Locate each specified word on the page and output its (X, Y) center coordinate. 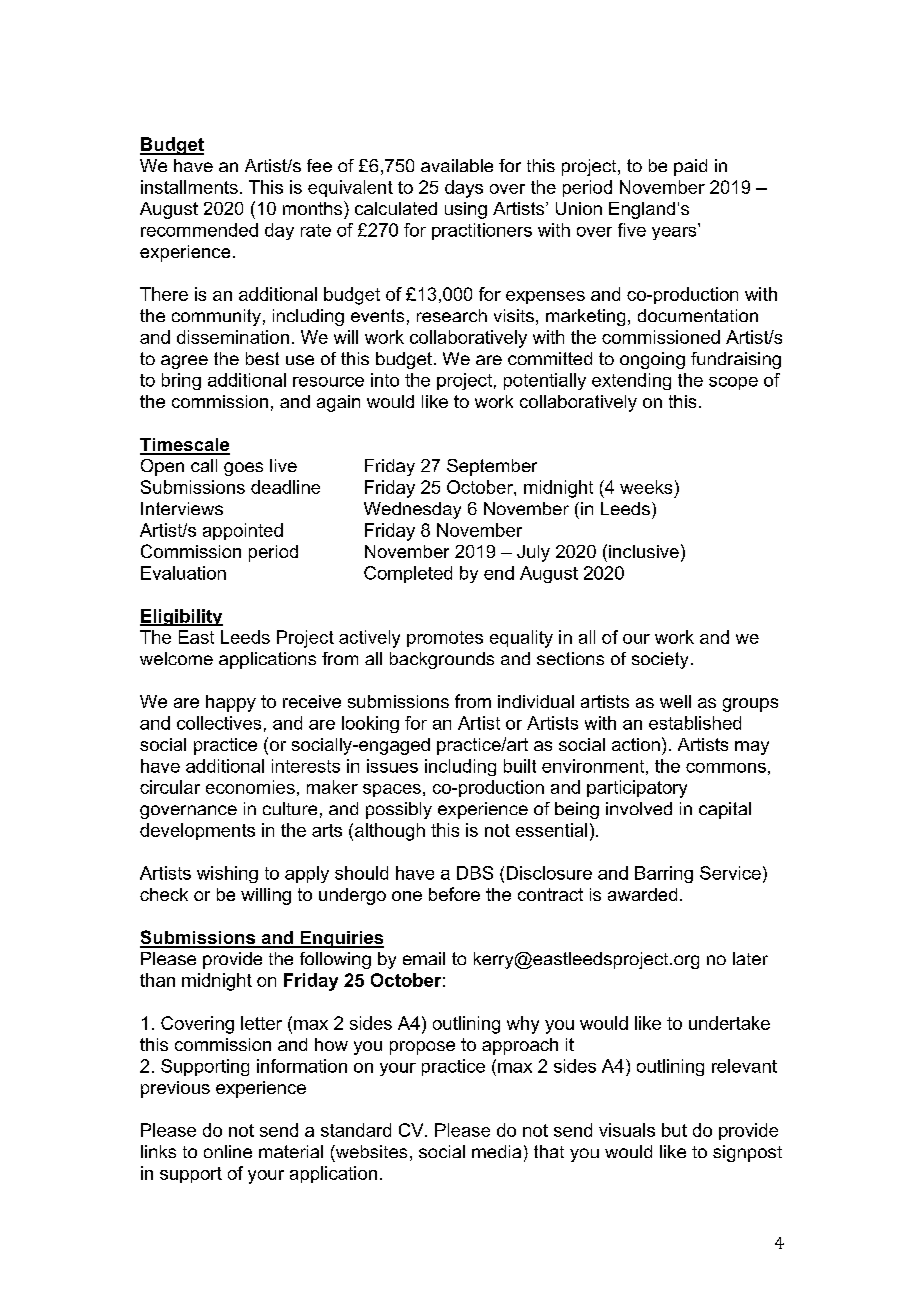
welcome (176, 658)
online (228, 1151)
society (660, 660)
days (464, 189)
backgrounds (442, 660)
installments (189, 187)
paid (690, 167)
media (496, 1151)
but (674, 1130)
